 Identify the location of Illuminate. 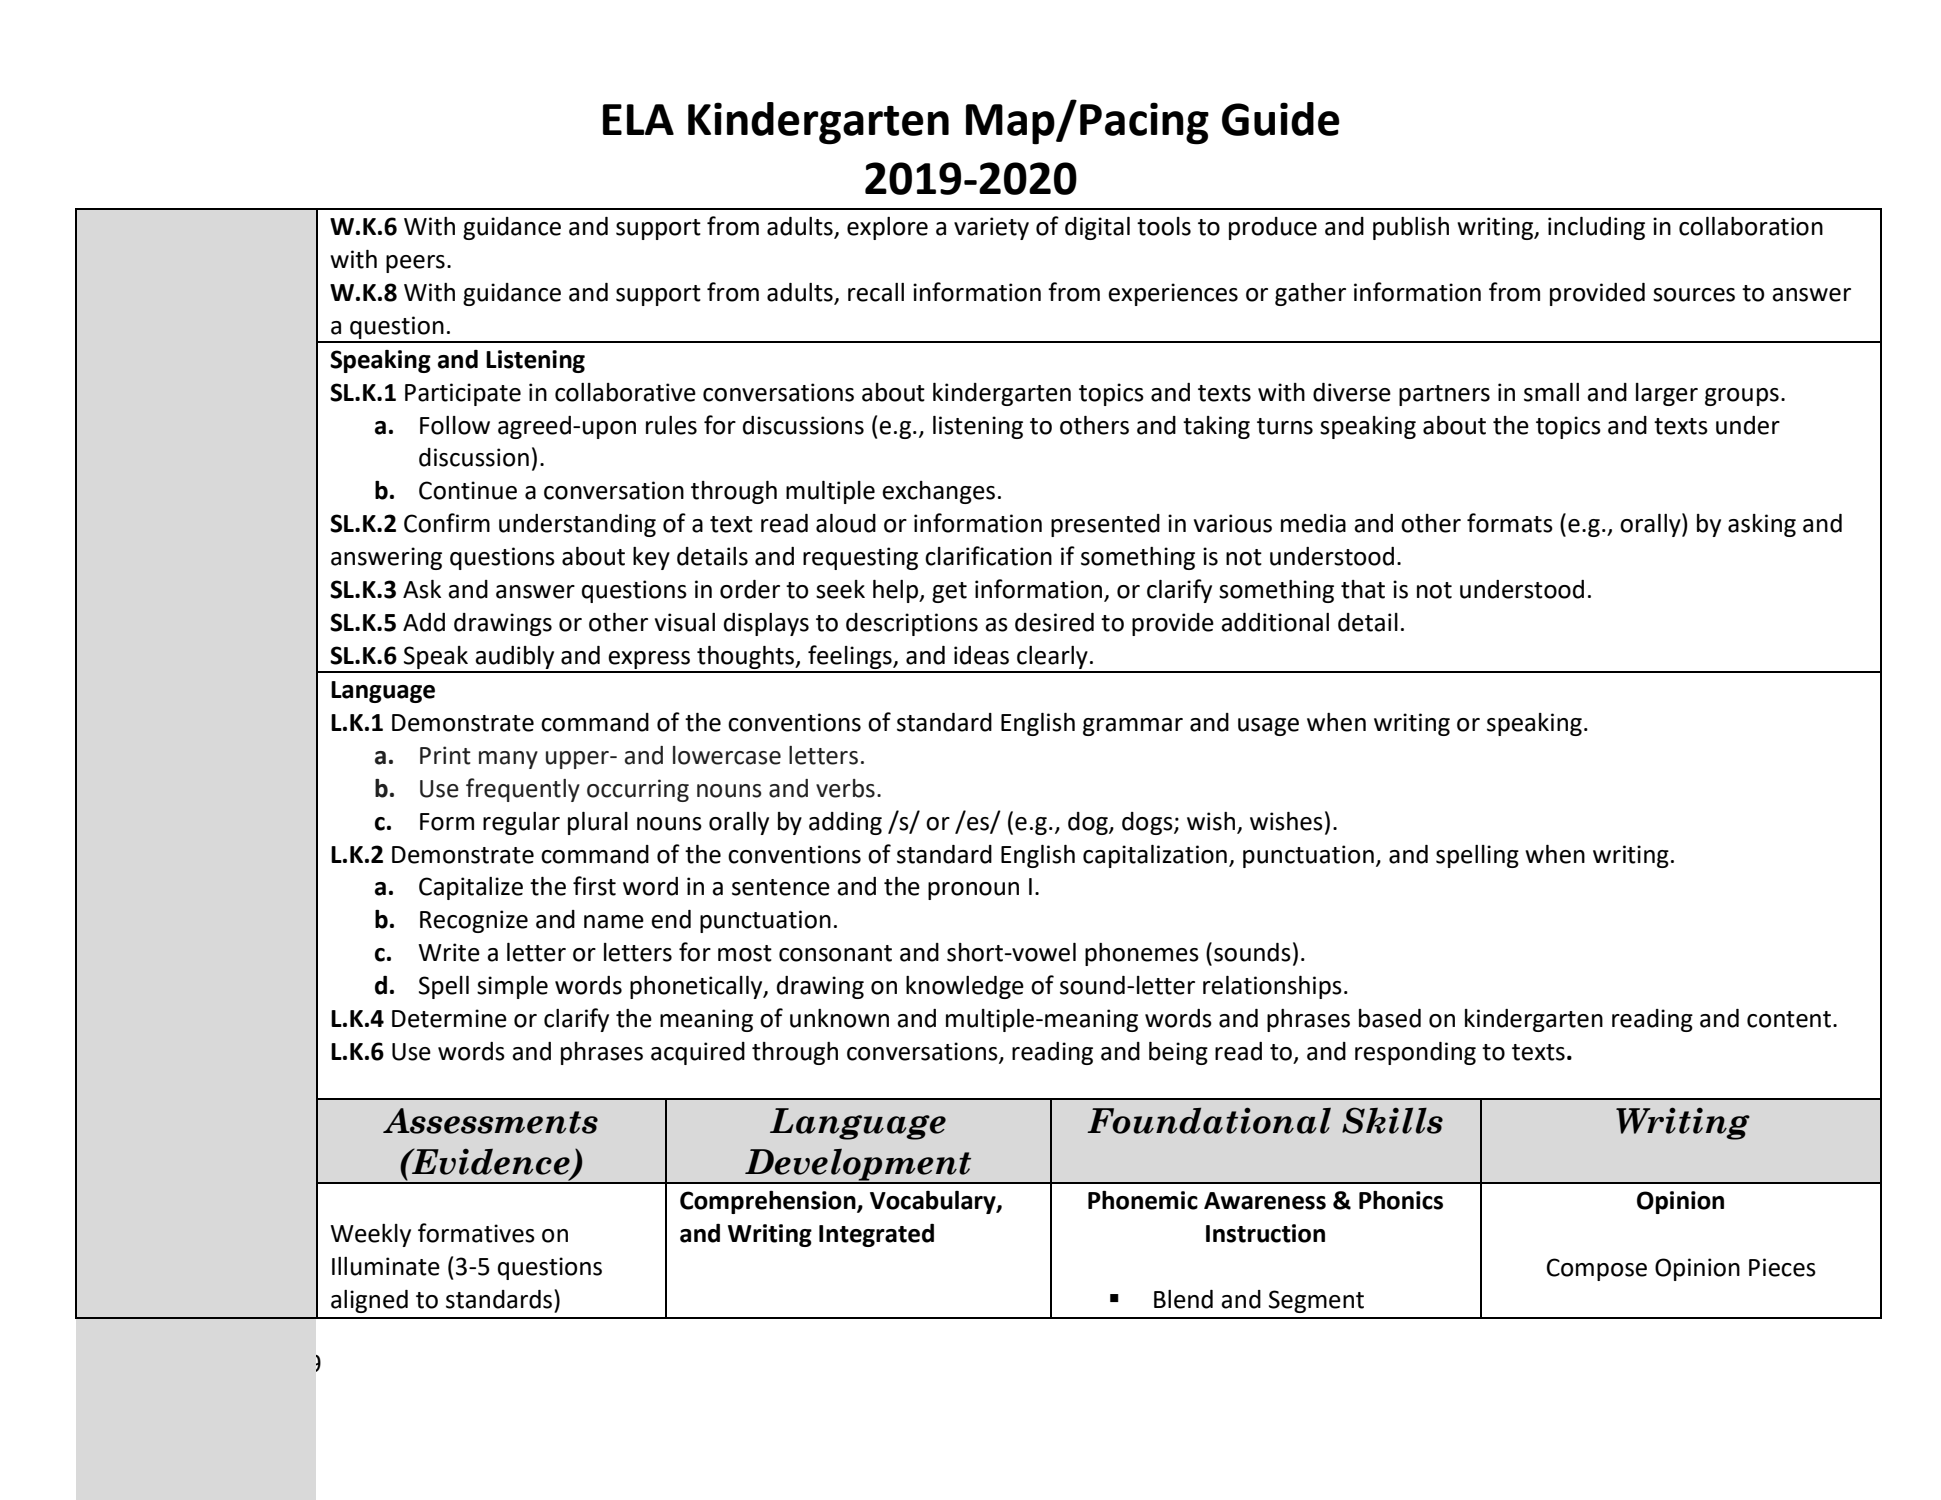
(386, 1266).
